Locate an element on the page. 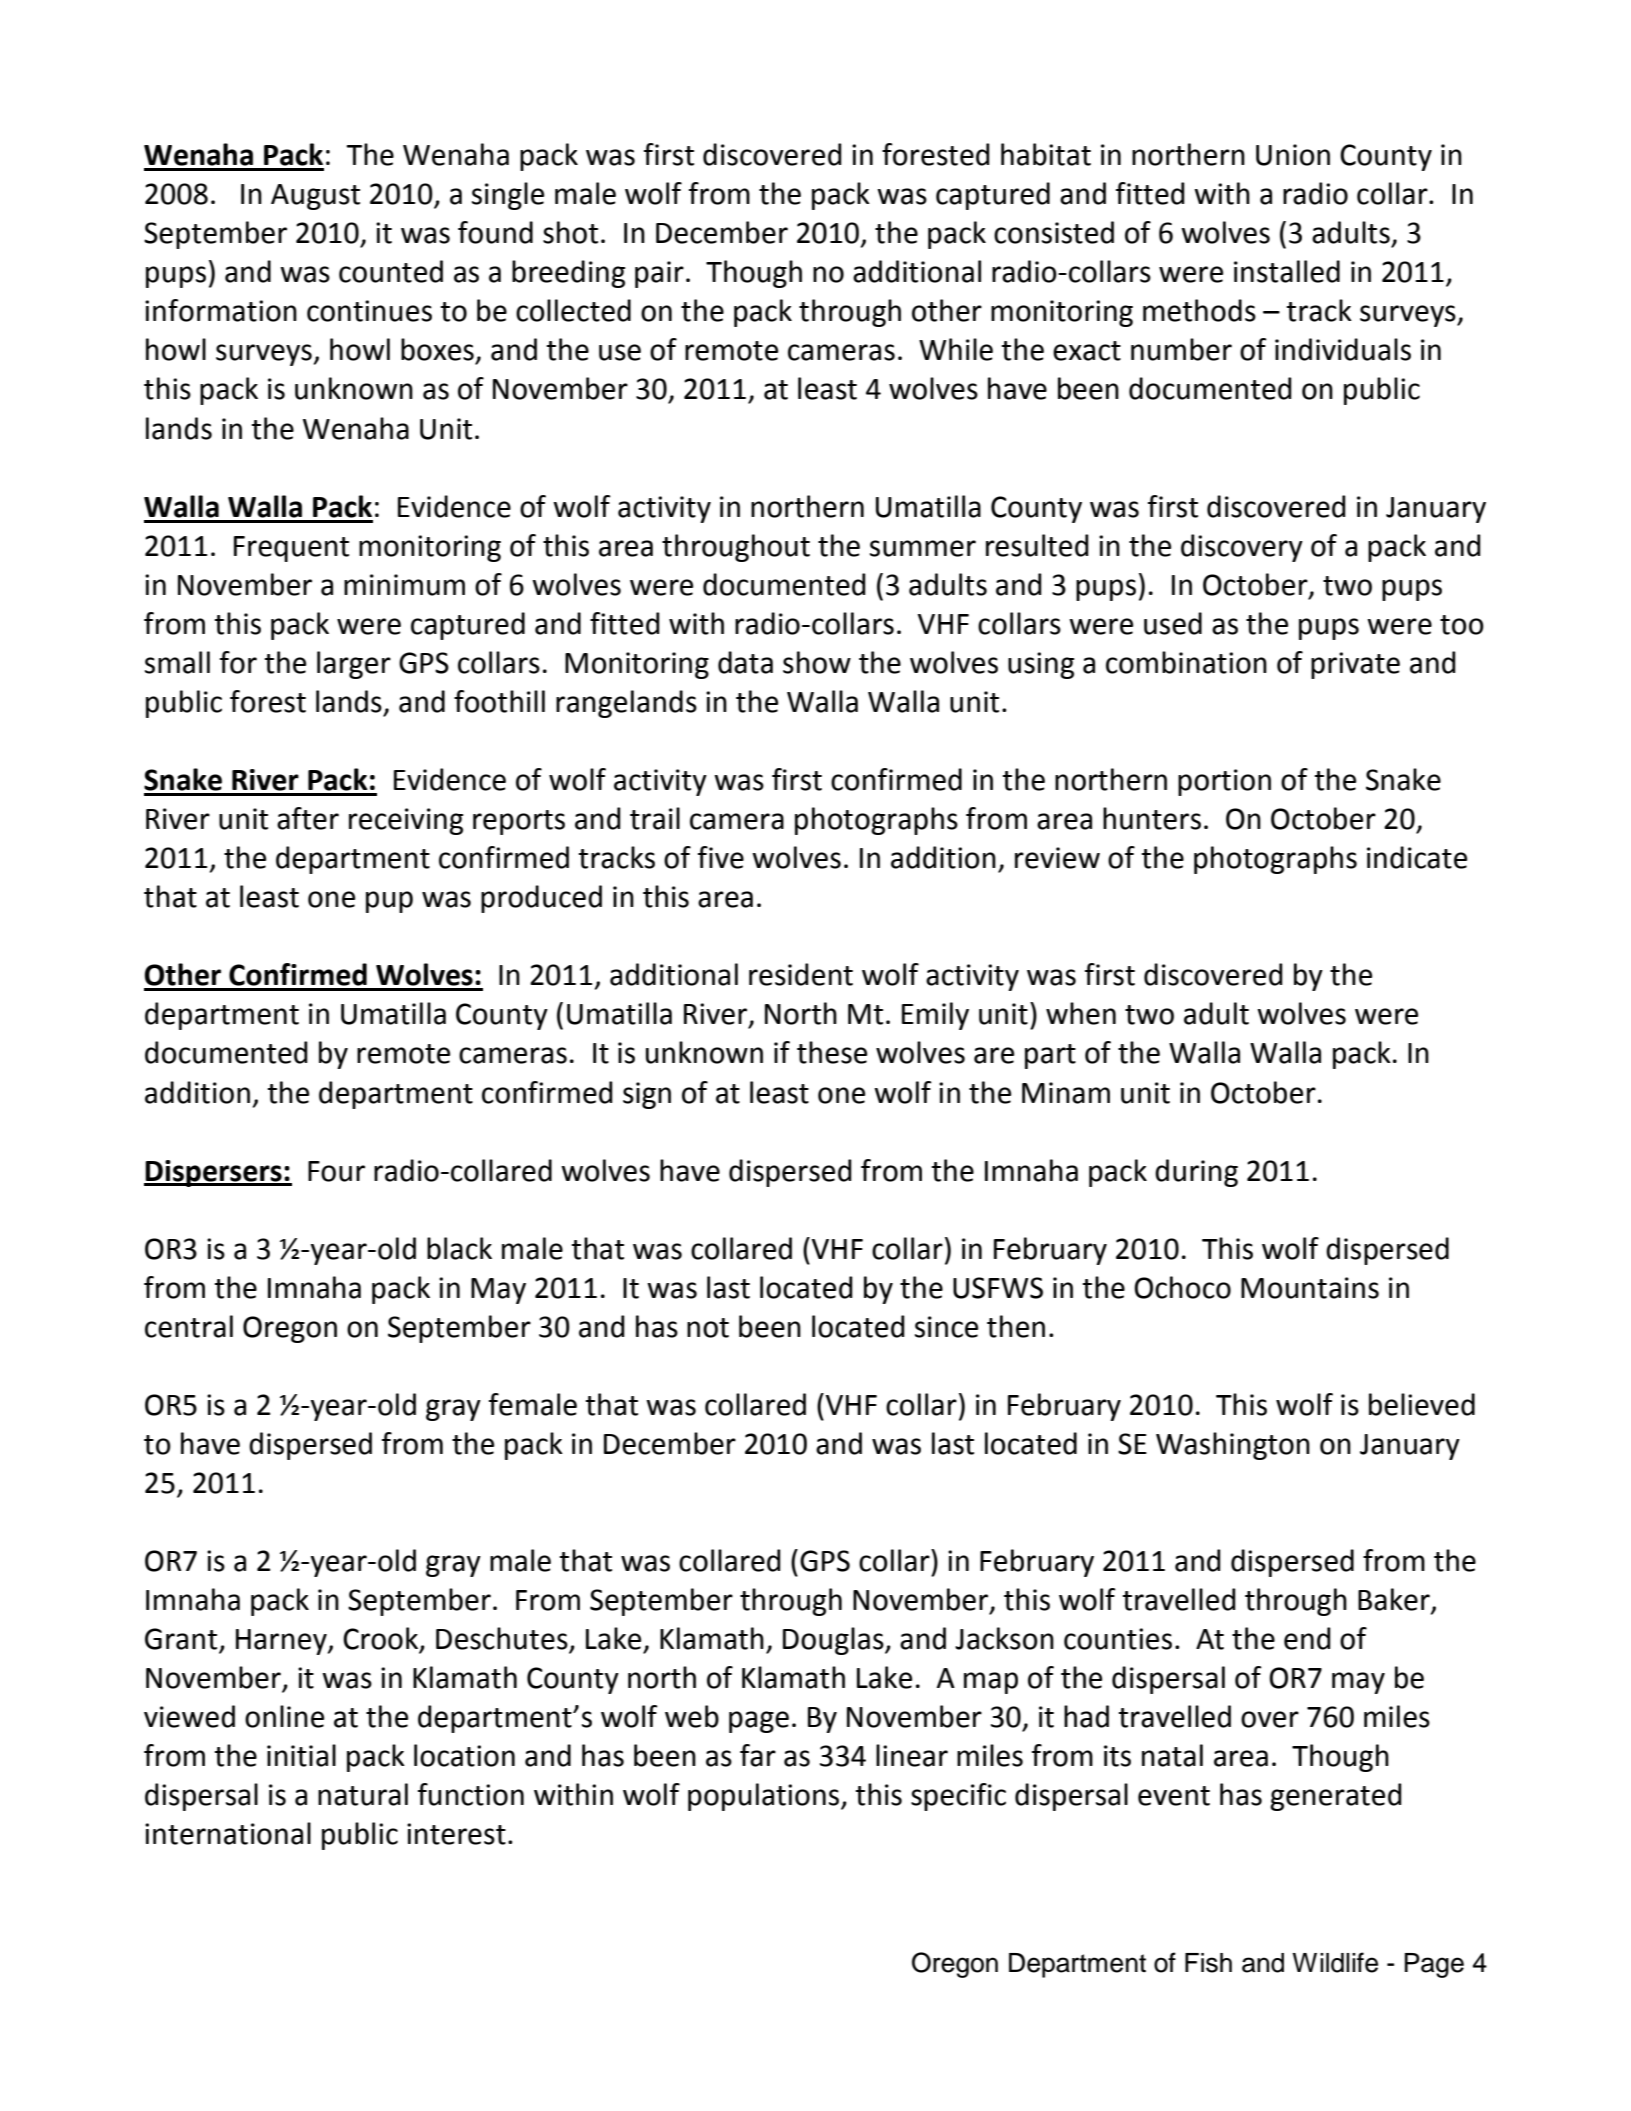 This document has height=2111, width=1631. international is located at coordinates (228, 1833).
